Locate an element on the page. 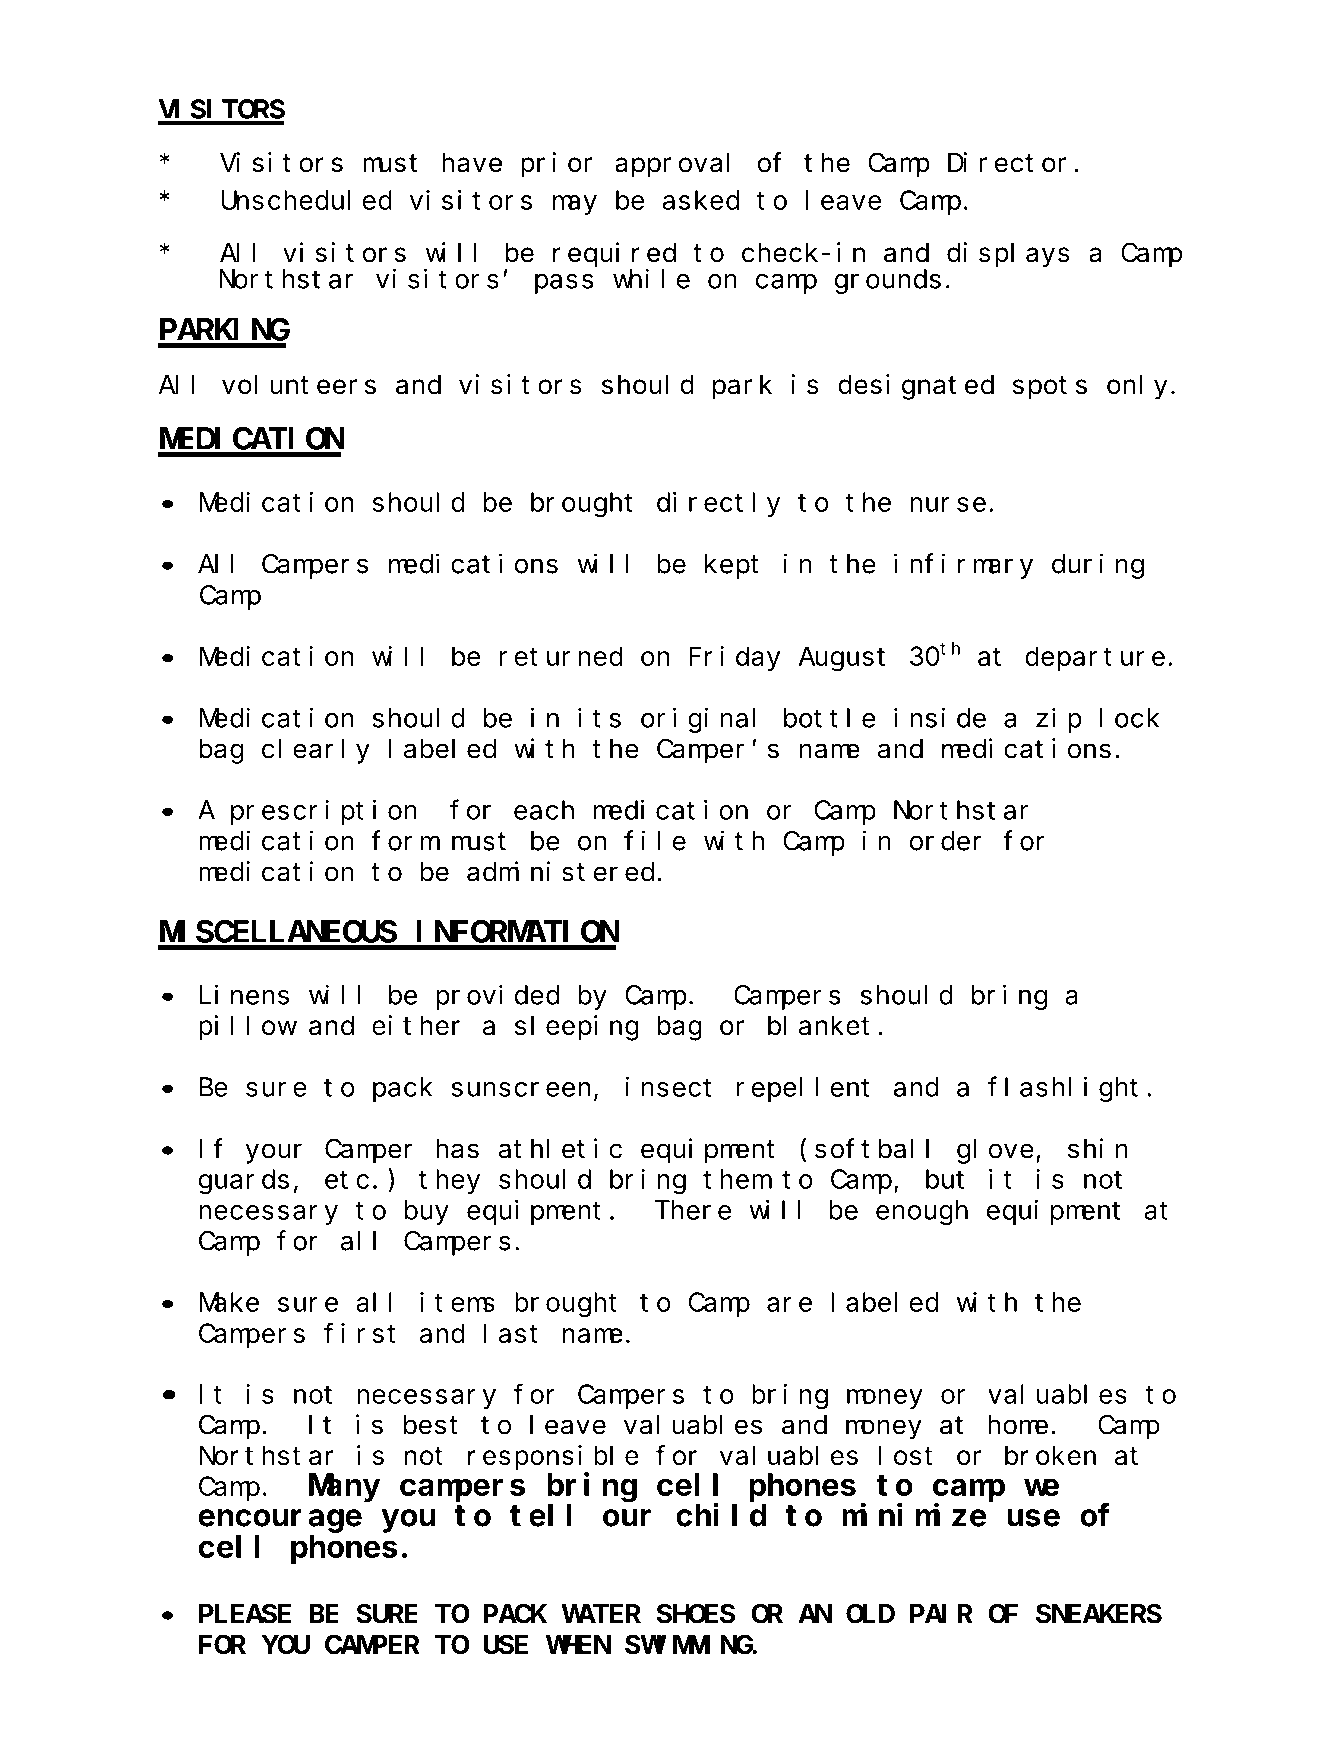 Image resolution: width=1343 pixels, height=1738 pixels. displays is located at coordinates (1008, 255).
